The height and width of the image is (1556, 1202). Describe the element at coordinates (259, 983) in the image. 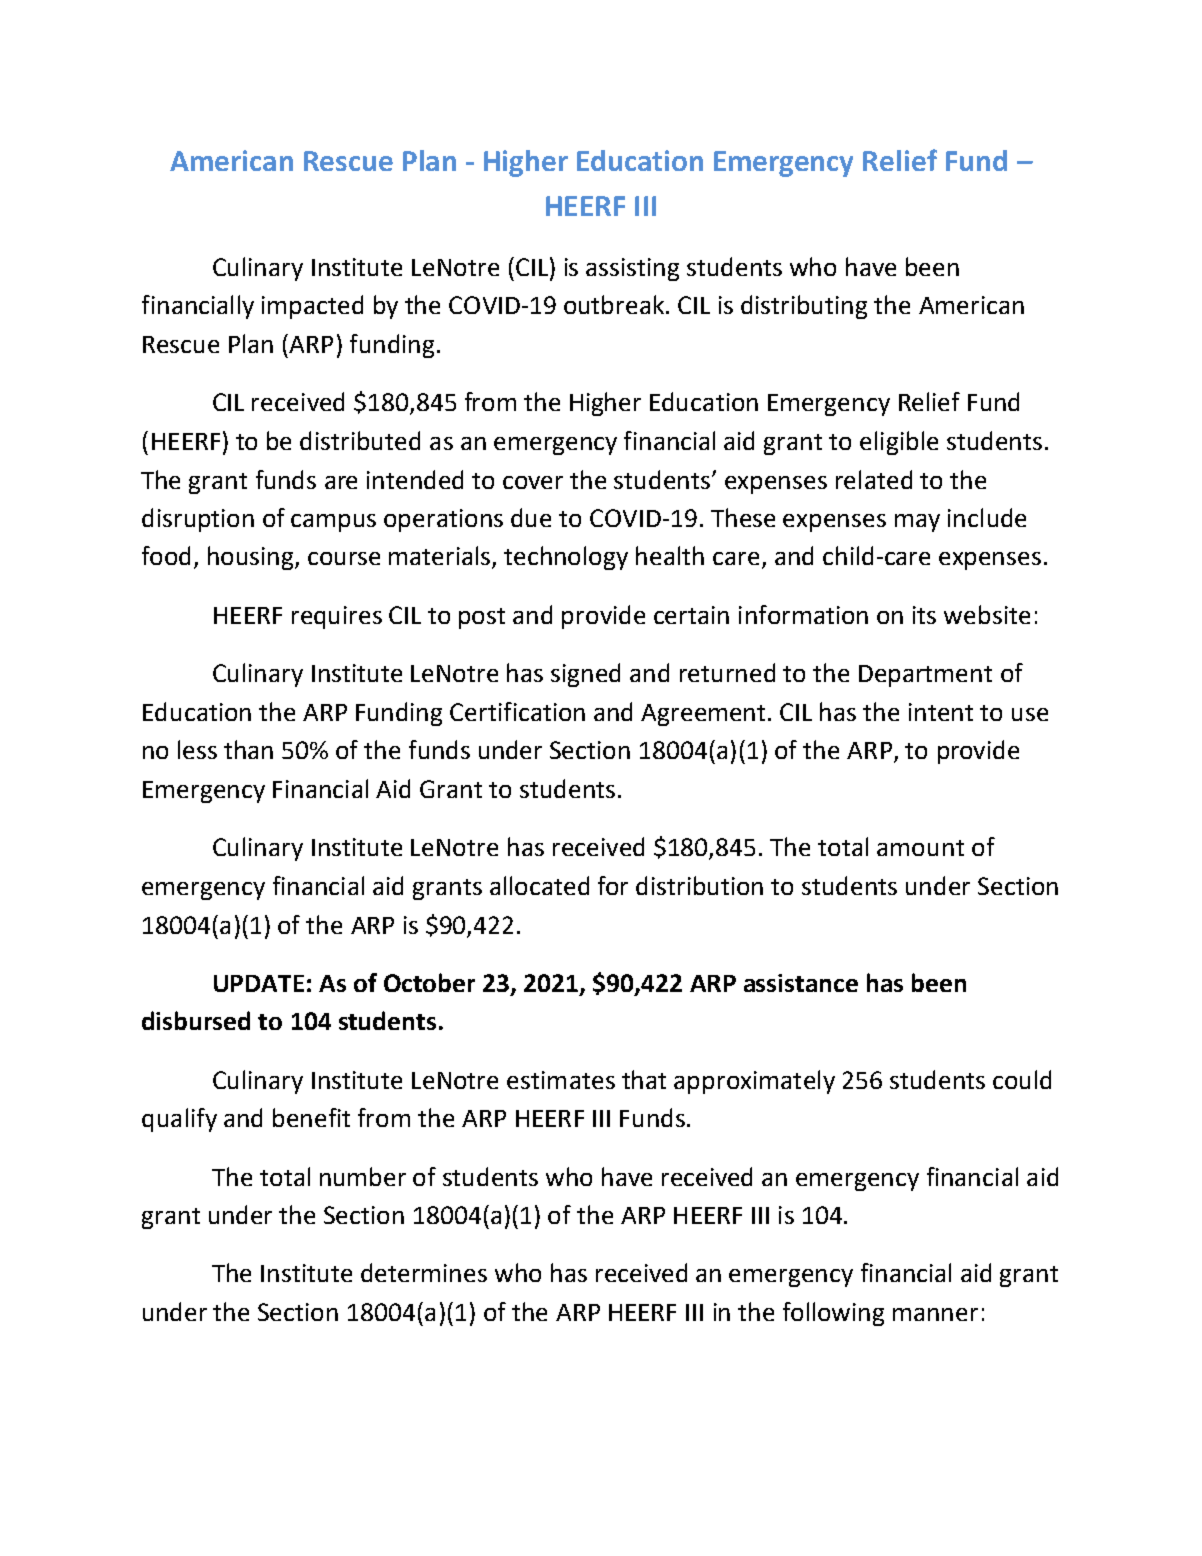

I see `UPDATE` at that location.
